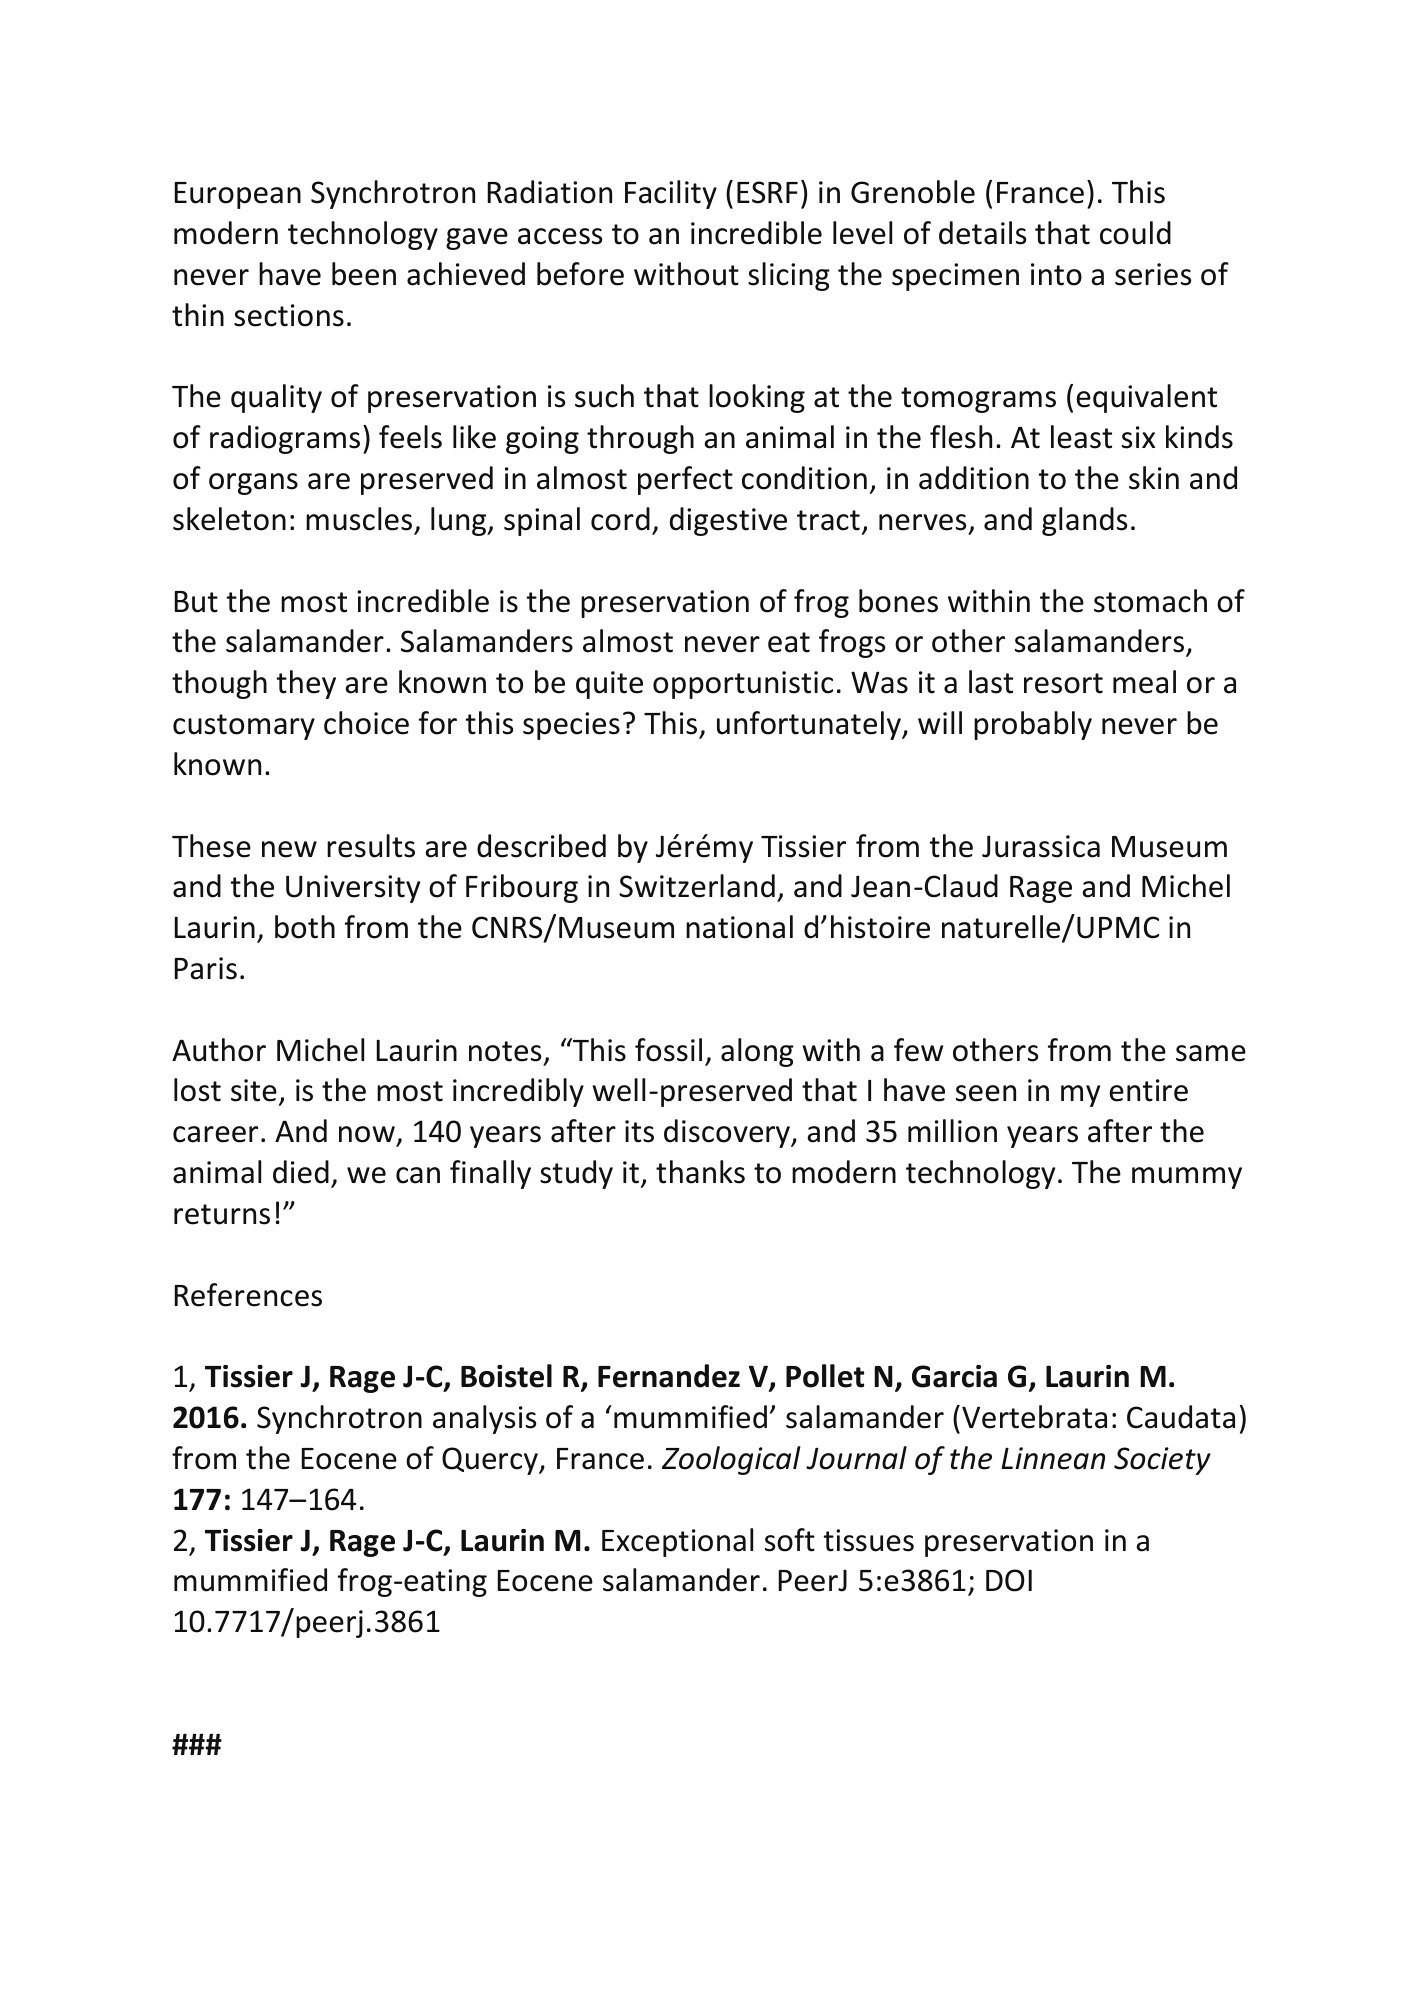 The width and height of the page is (1421, 2011). I want to click on been, so click(364, 274).
